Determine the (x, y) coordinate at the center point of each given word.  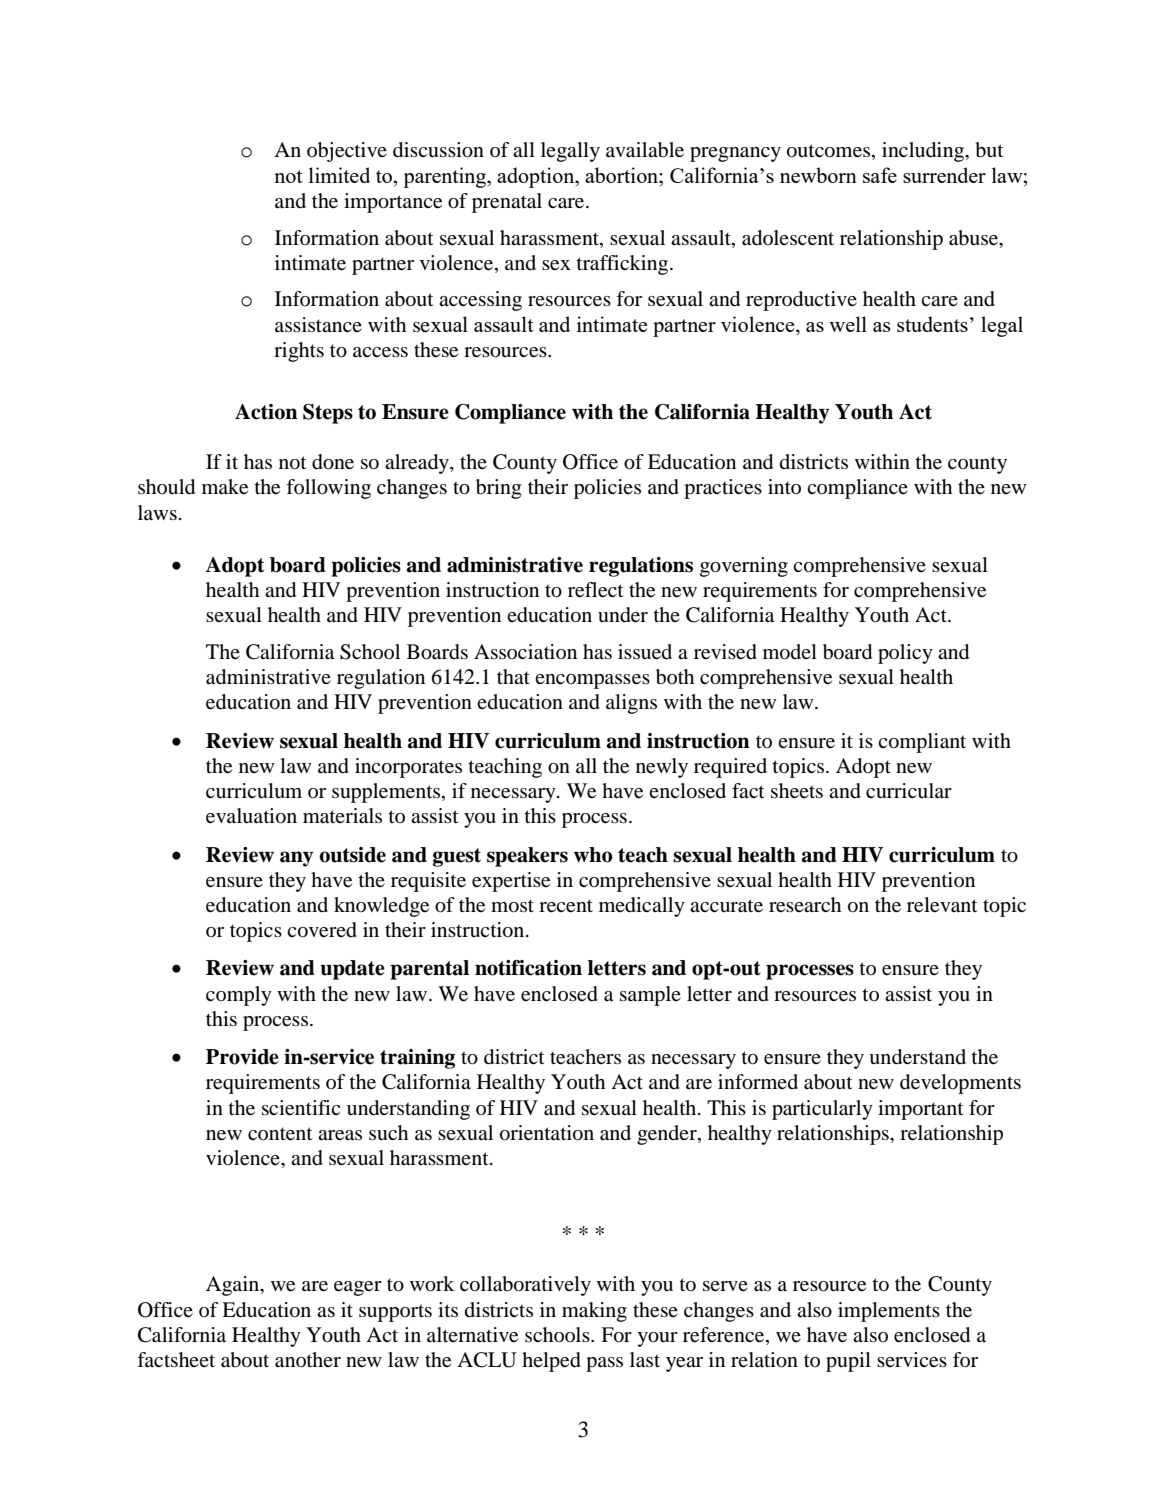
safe (880, 175)
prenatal (507, 203)
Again (234, 1286)
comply (239, 996)
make (225, 487)
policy (905, 654)
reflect (596, 590)
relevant (942, 905)
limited (339, 175)
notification (528, 968)
